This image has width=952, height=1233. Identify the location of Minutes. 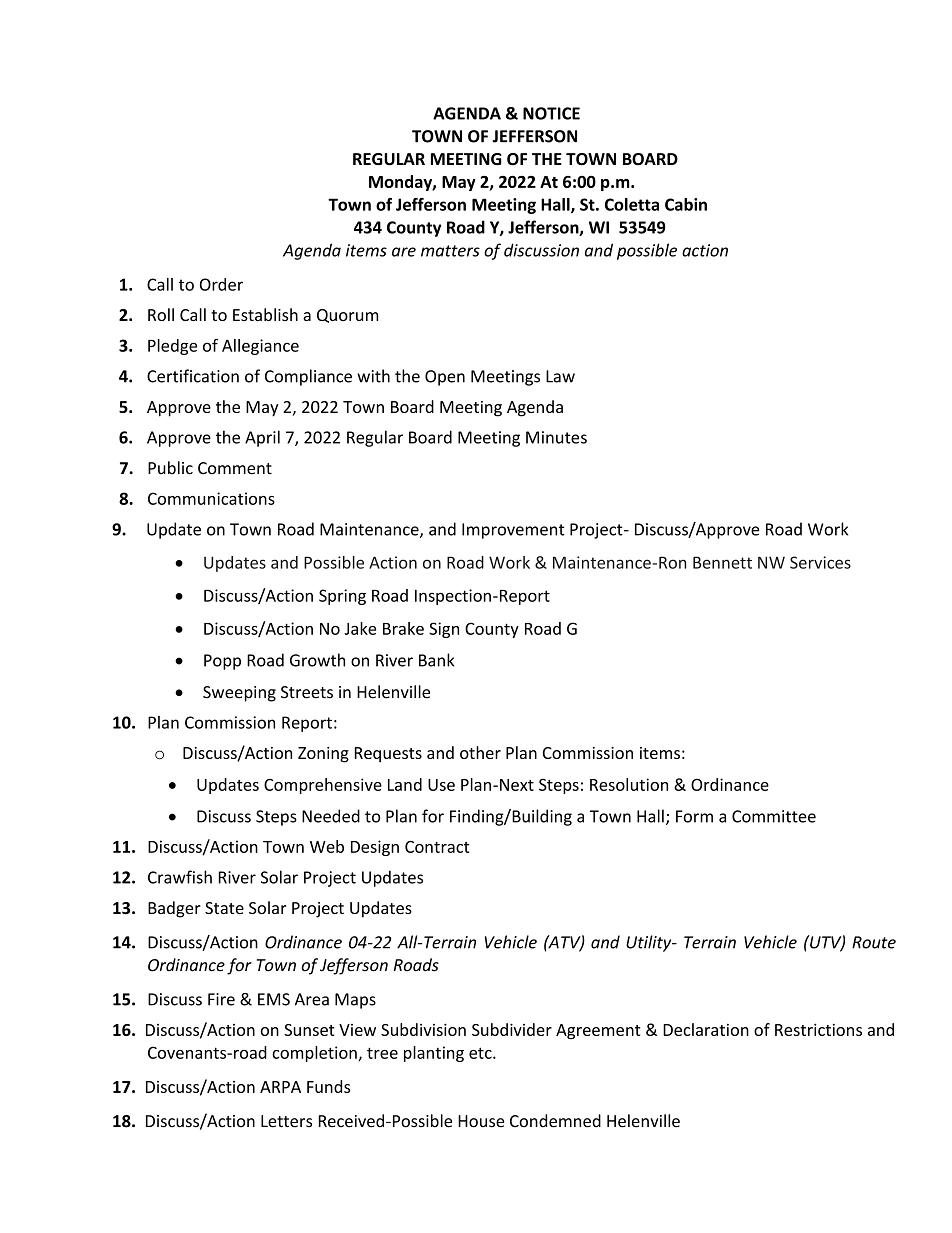
(556, 437).
